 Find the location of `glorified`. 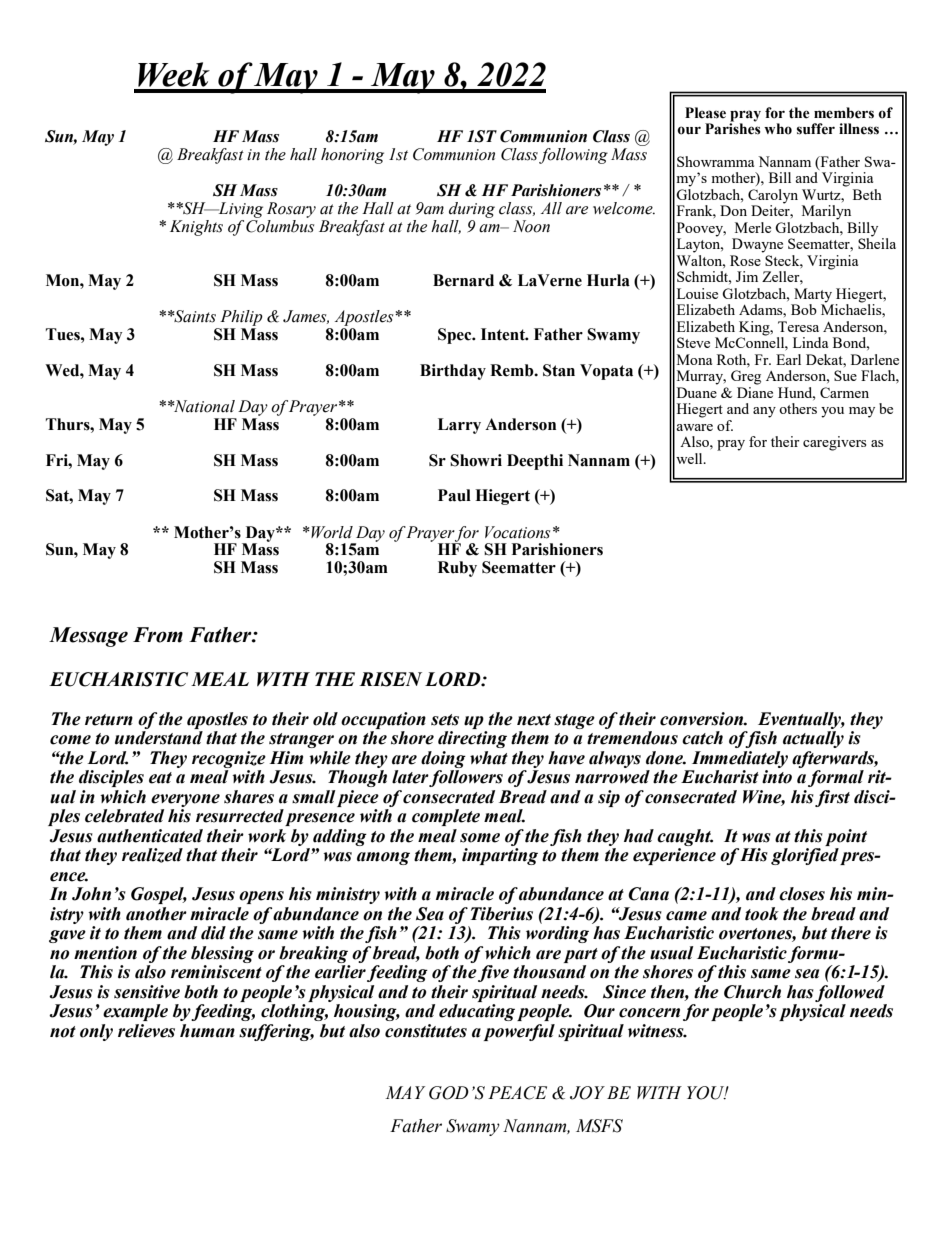

glorified is located at coordinates (806, 856).
